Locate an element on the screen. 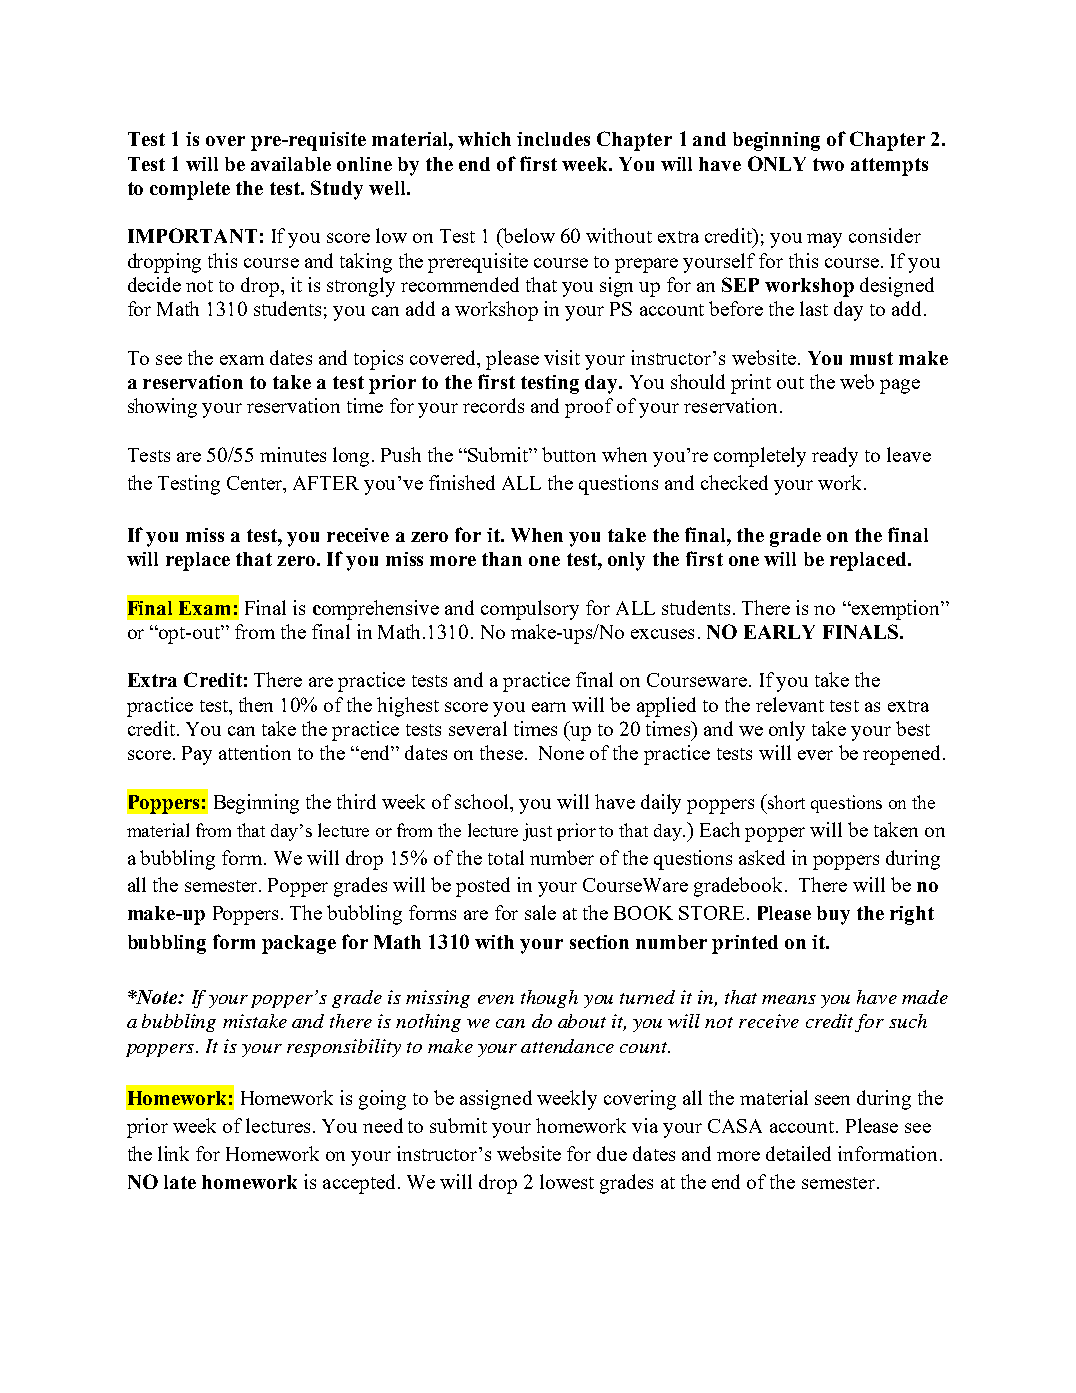  finished is located at coordinates (462, 482).
